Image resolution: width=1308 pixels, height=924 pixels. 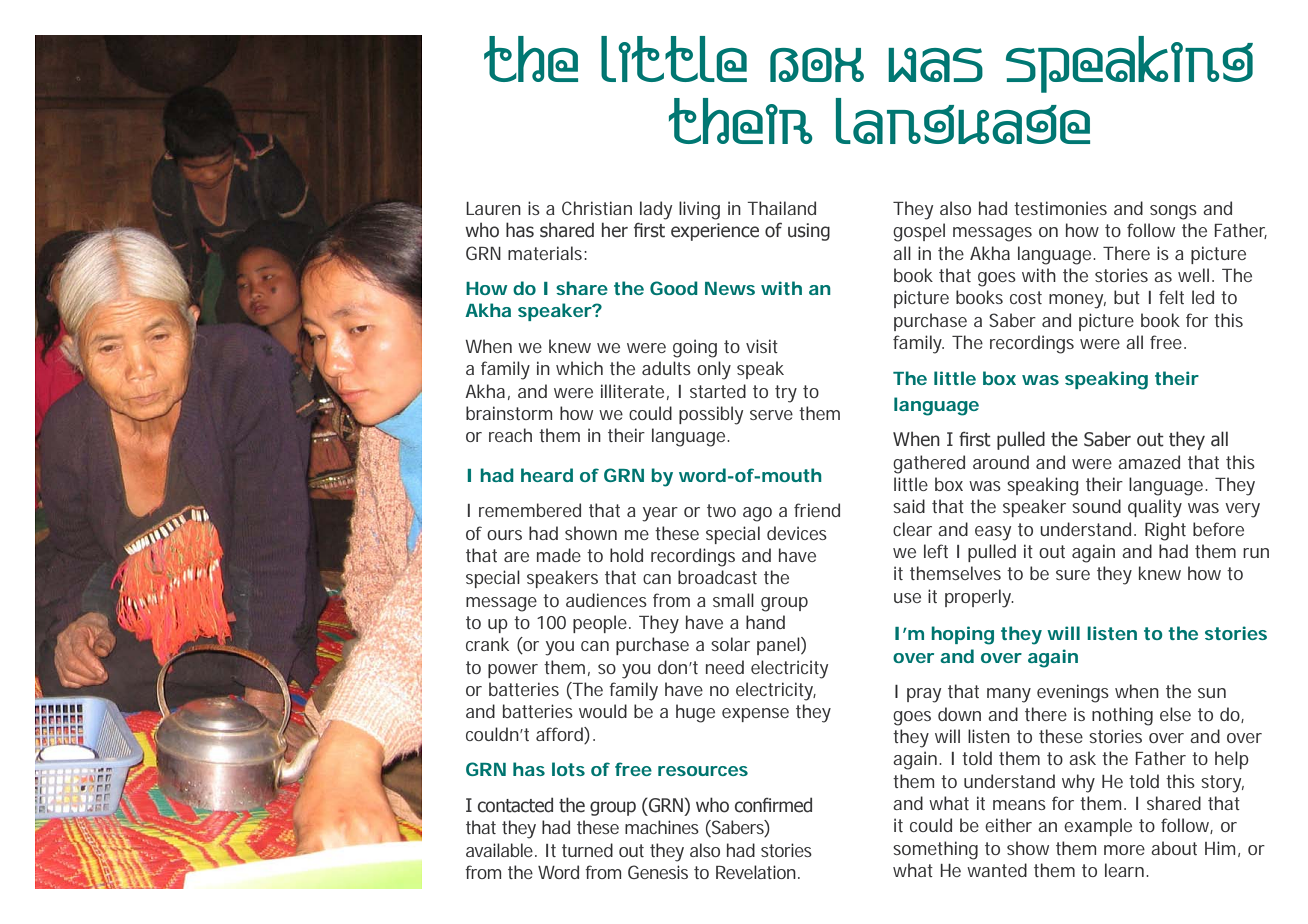 I want to click on gospel, so click(x=919, y=232).
